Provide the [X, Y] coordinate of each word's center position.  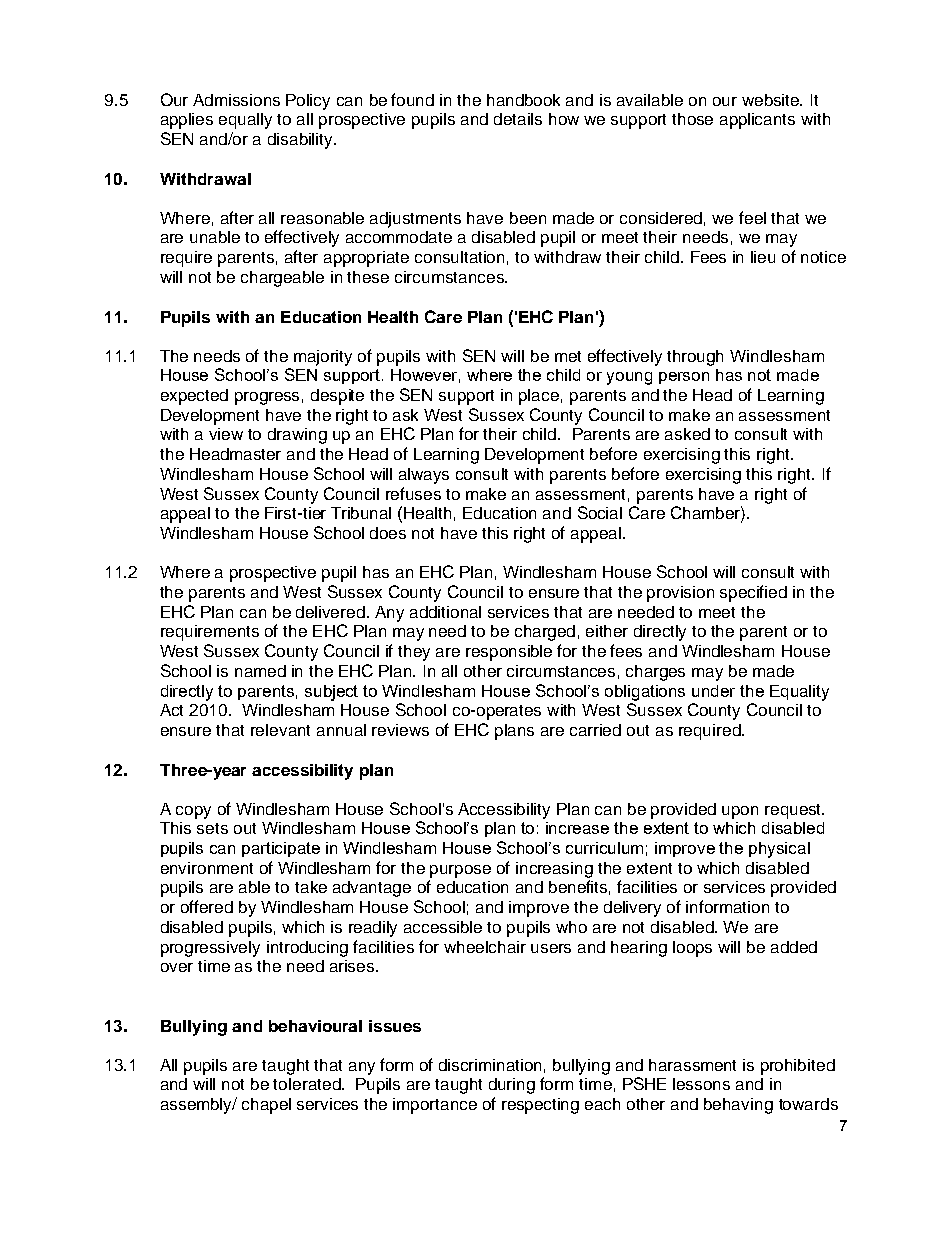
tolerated [308, 1084]
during [512, 1086]
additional [445, 612]
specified [753, 593]
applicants [757, 121]
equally [245, 121]
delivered [330, 612]
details [518, 119]
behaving [738, 1106]
